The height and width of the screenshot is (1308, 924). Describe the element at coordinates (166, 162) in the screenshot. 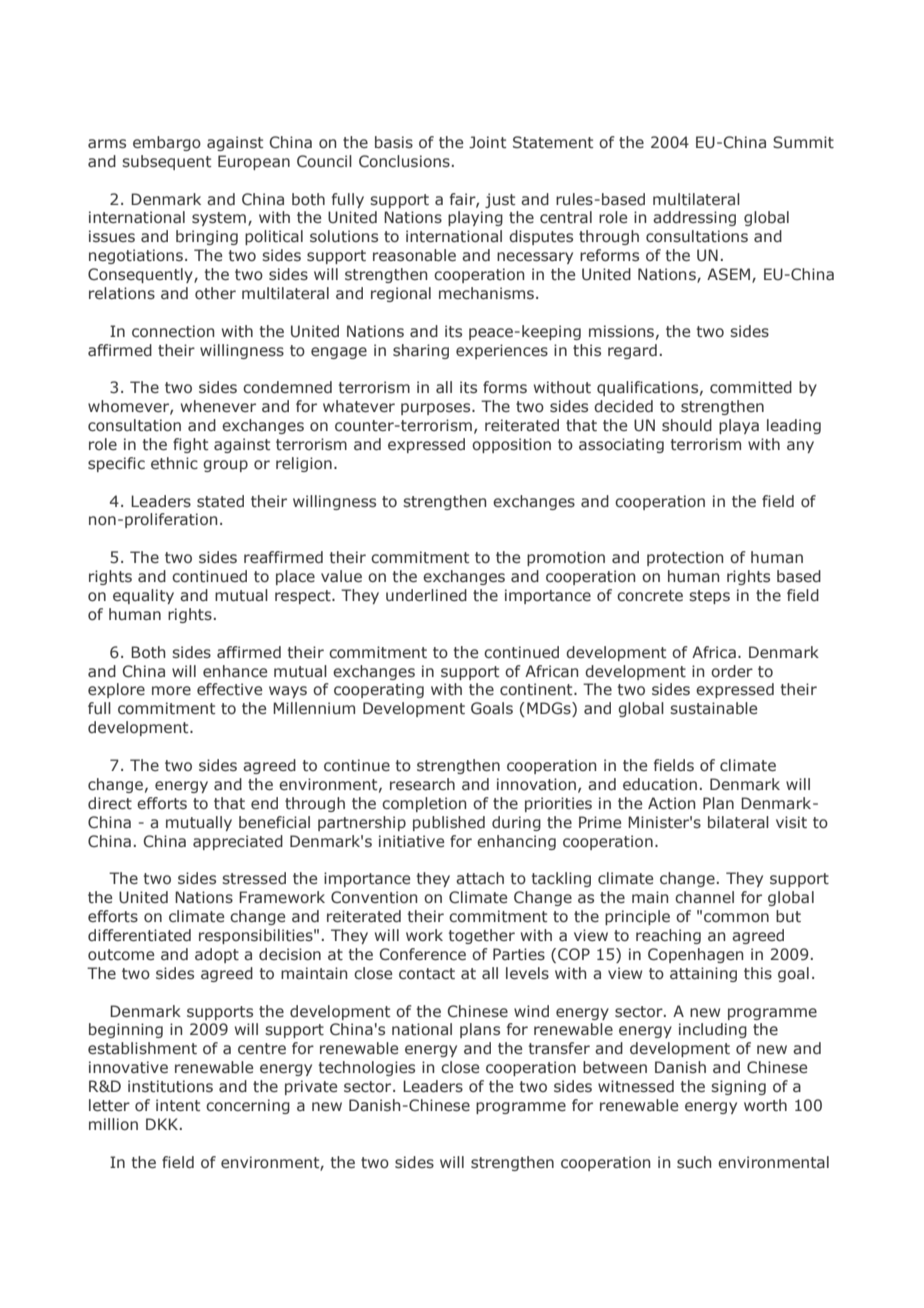

I see `subsequent` at that location.
